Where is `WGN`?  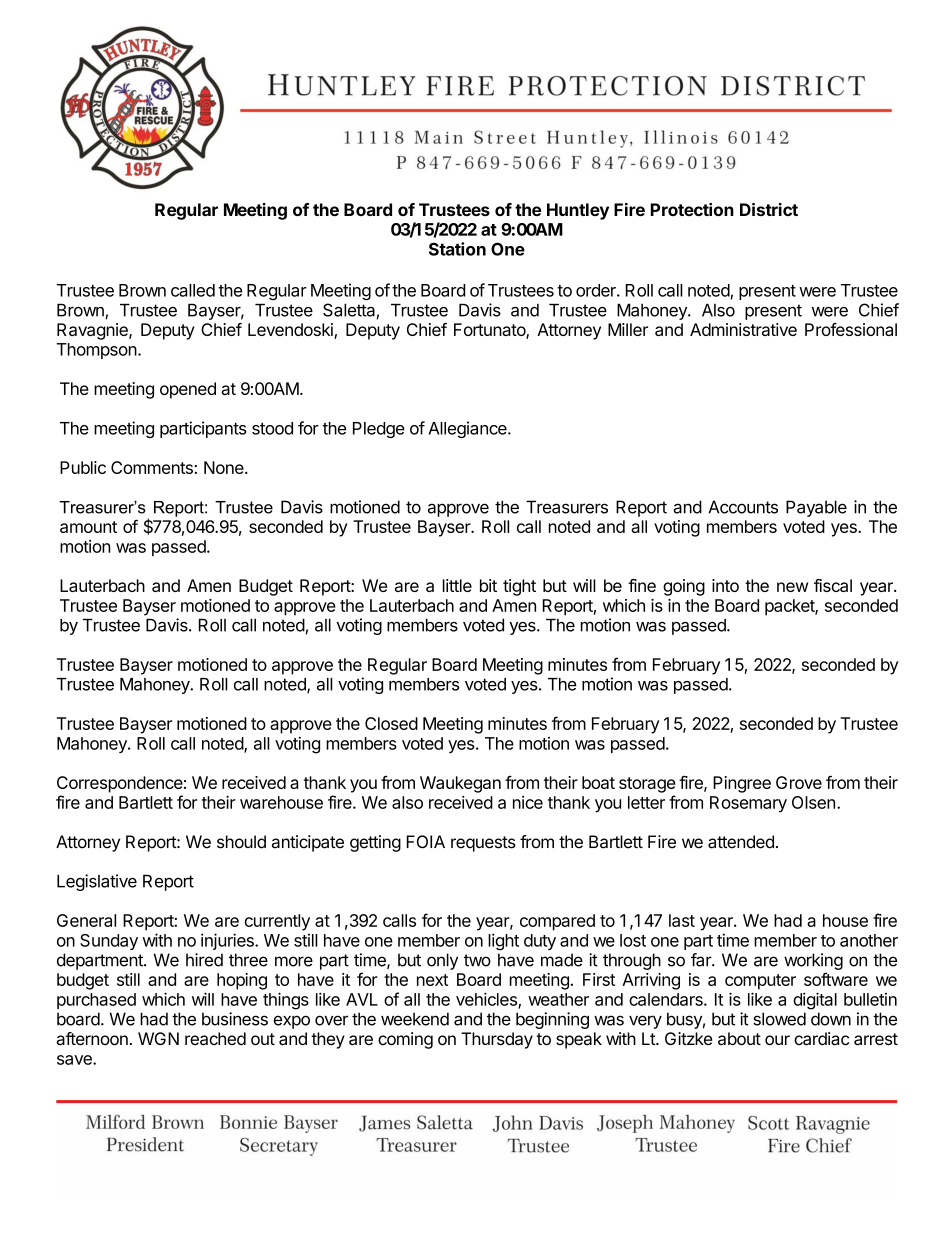
WGN is located at coordinates (158, 1038).
